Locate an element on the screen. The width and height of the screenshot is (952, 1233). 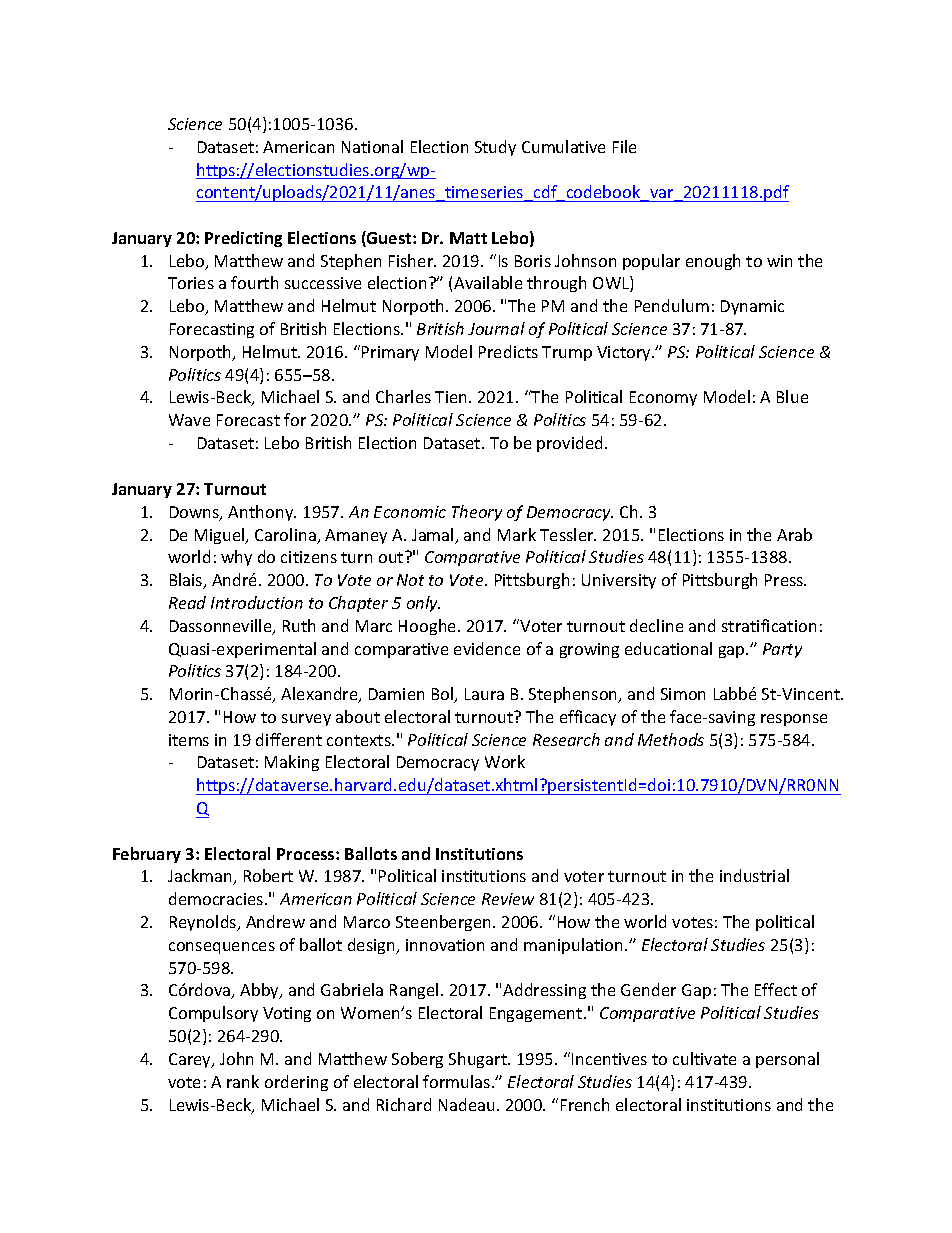
Study is located at coordinates (495, 148).
